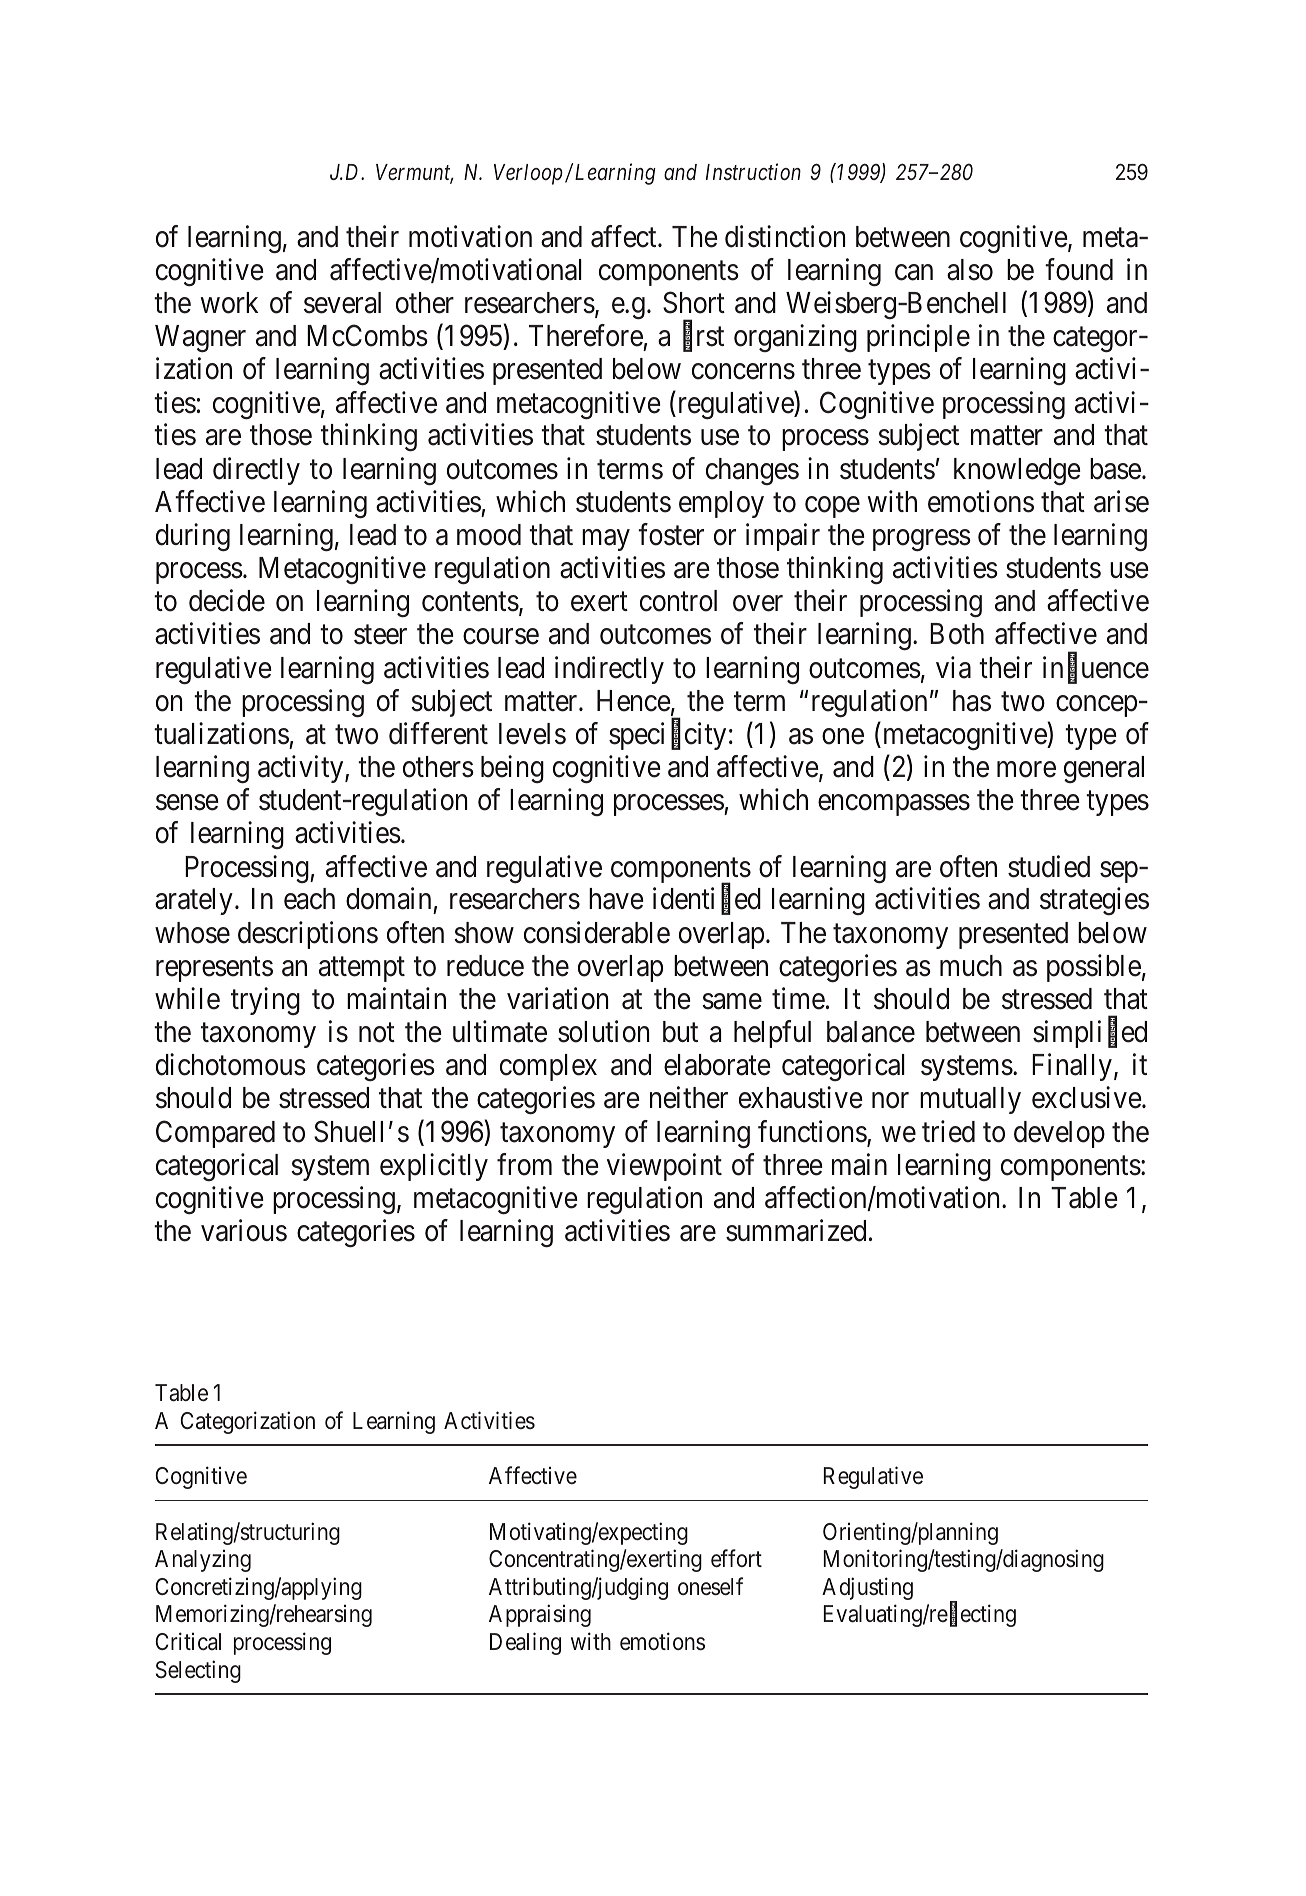  Describe the element at coordinates (634, 701) in the document. I see `Hence` at that location.
